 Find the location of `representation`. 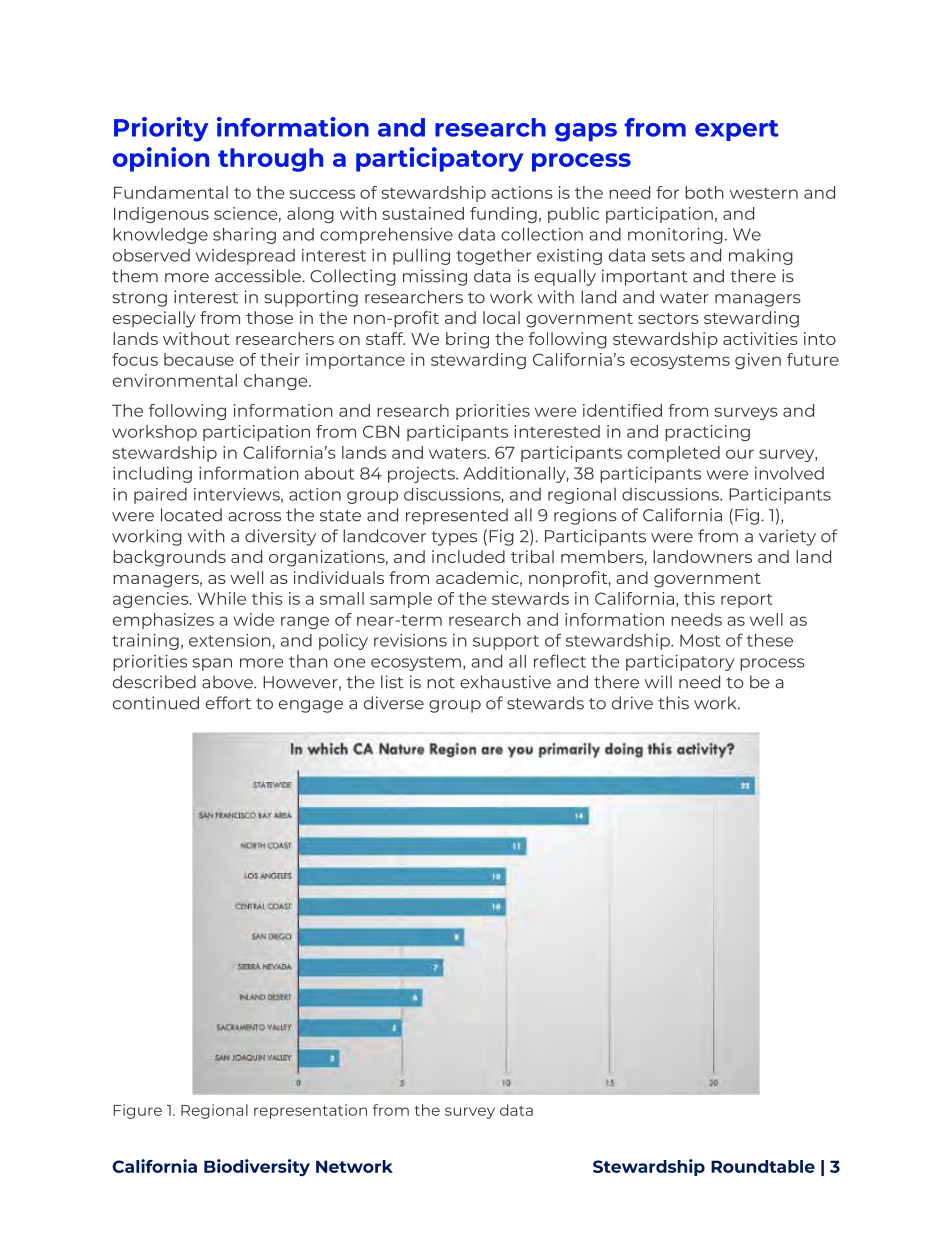

representation is located at coordinates (310, 1111).
